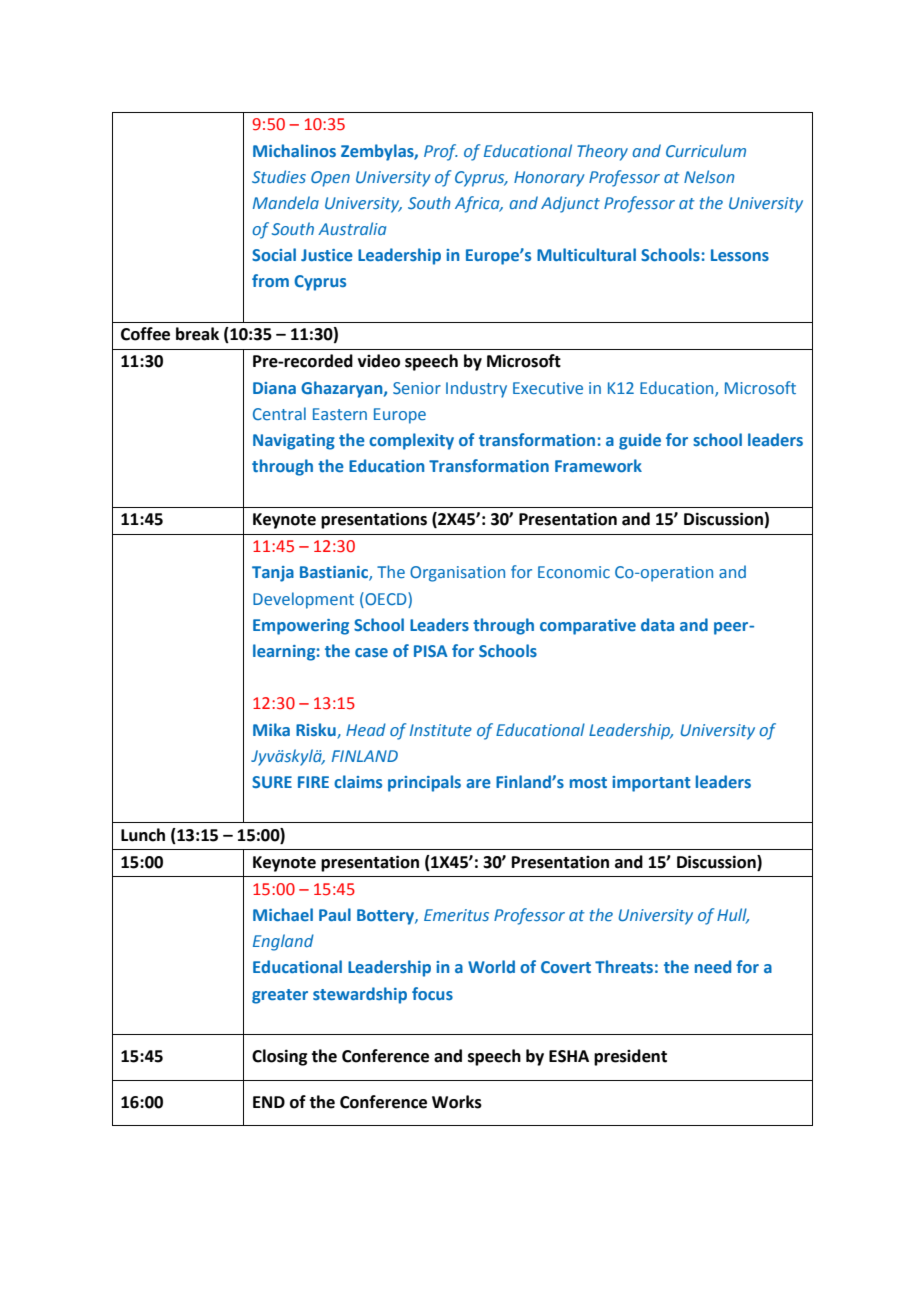 Image resolution: width=924 pixels, height=1308 pixels. What do you see at coordinates (279, 176) in the image?
I see `Studies` at bounding box center [279, 176].
